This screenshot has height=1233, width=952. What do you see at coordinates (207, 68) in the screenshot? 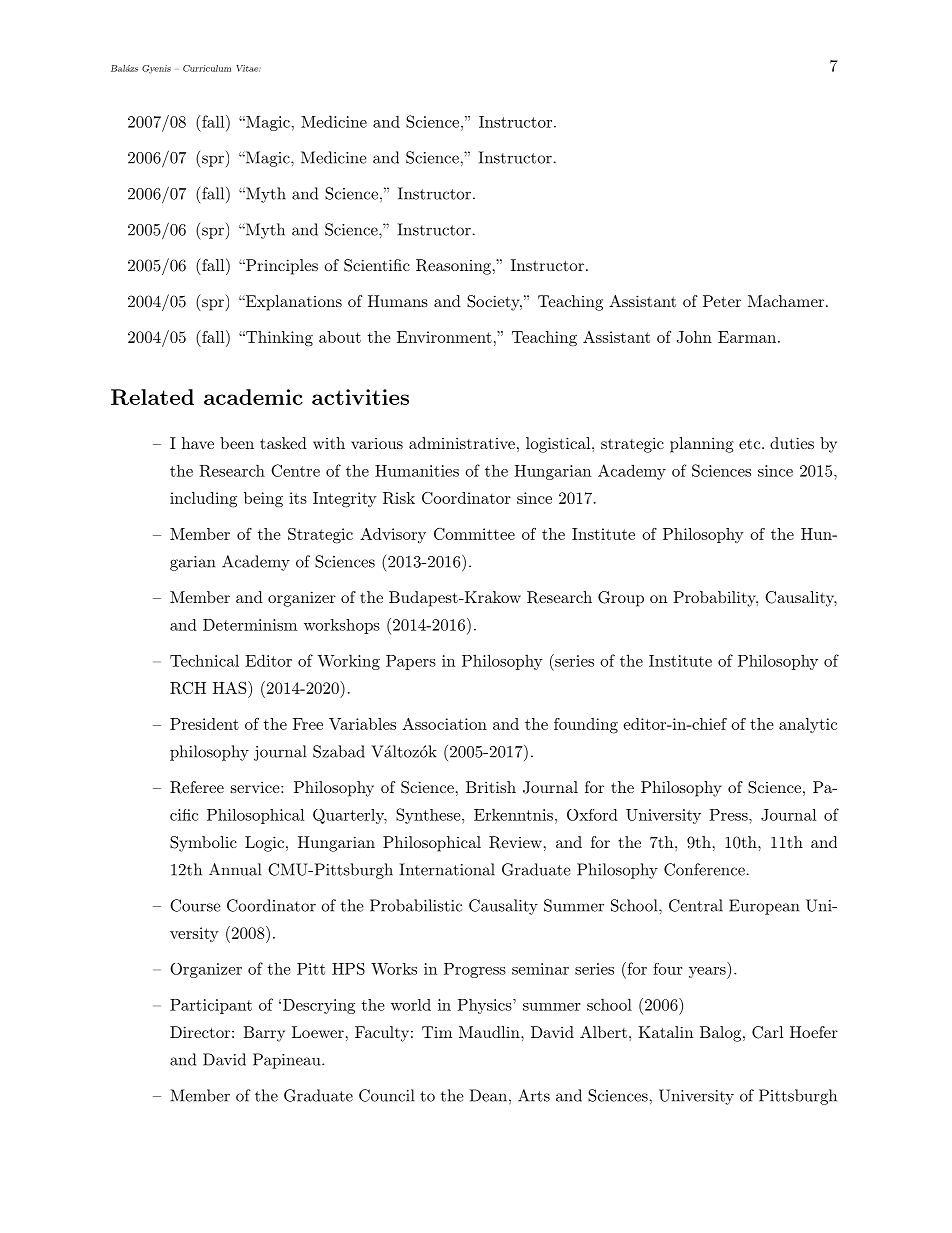
I see `Curriculum` at bounding box center [207, 68].
